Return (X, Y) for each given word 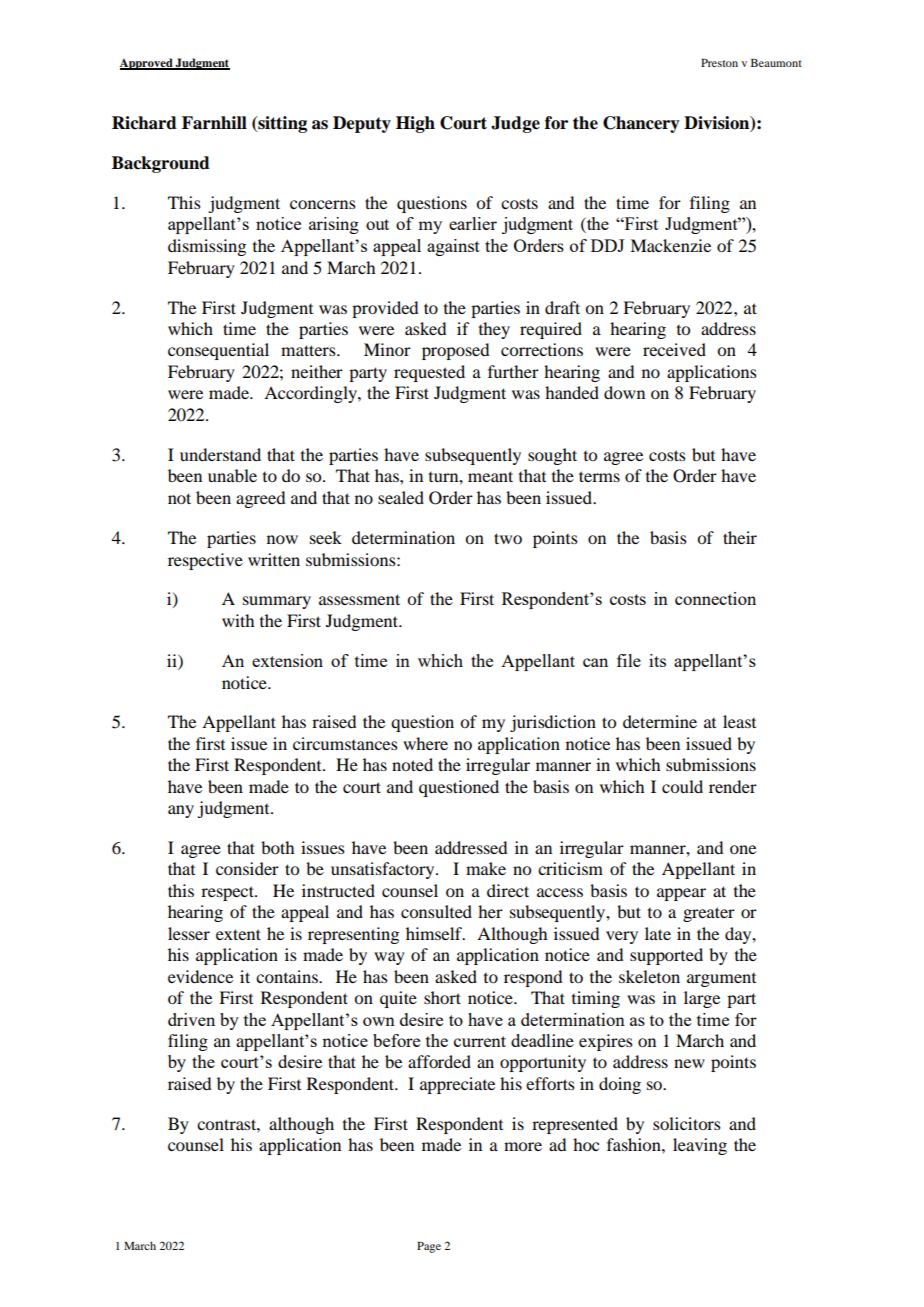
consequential (218, 351)
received (674, 349)
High (415, 124)
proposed (455, 351)
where (425, 743)
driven (191, 1019)
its (657, 660)
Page (429, 1247)
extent (238, 934)
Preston (719, 63)
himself (435, 933)
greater (709, 914)
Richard (144, 123)
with (238, 620)
